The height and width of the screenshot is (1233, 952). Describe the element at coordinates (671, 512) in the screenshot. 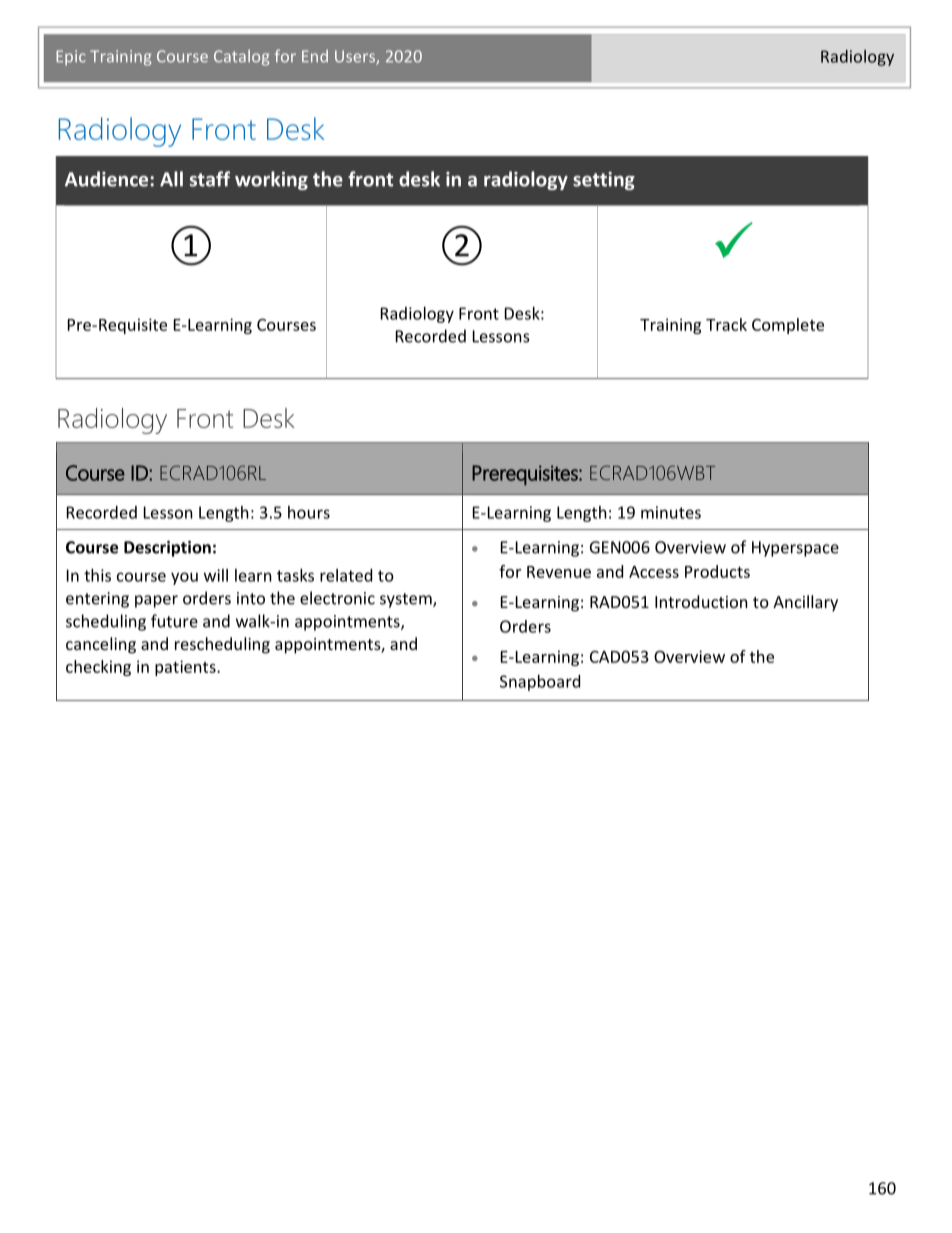

I see `minutes` at that location.
